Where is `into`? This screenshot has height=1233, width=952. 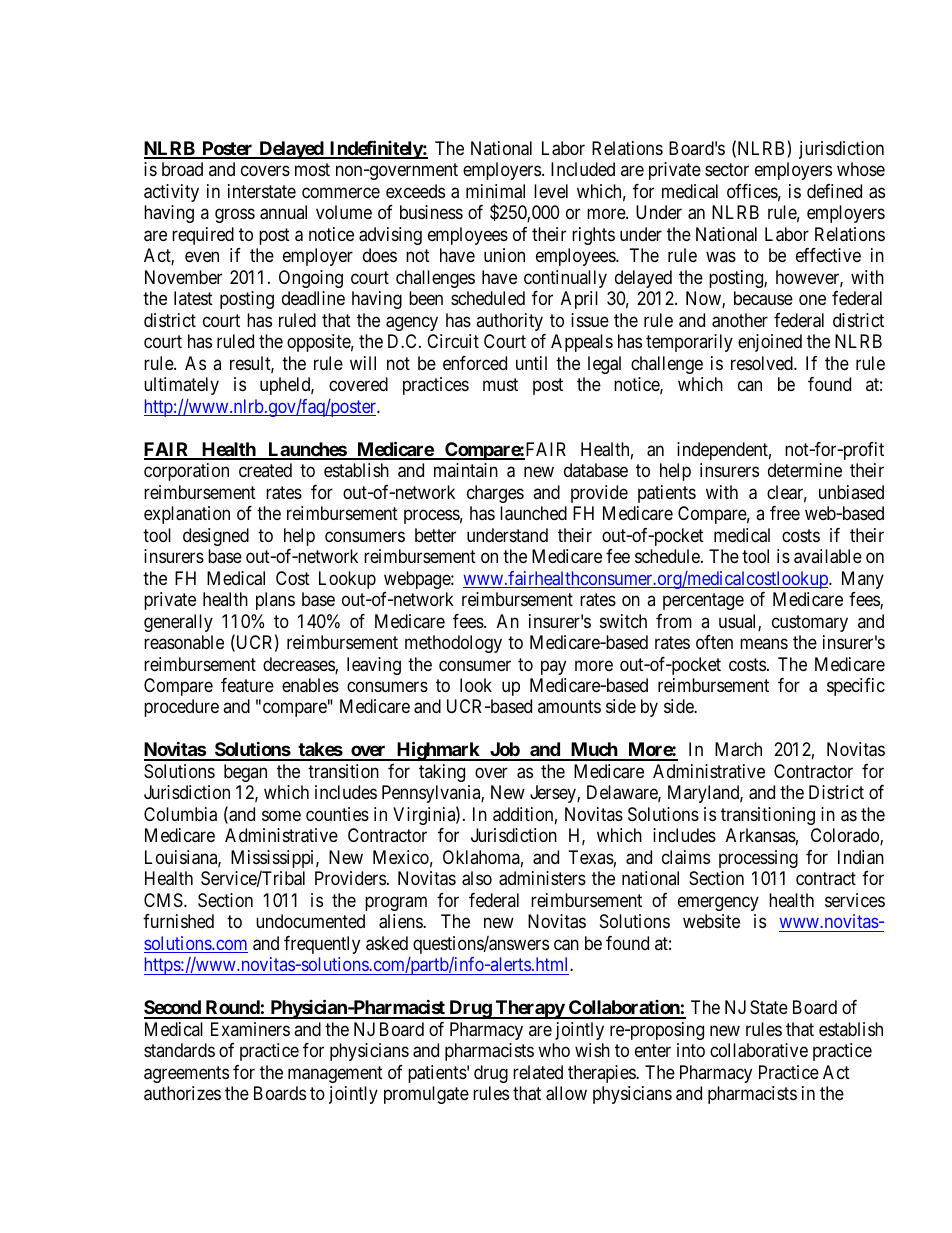 into is located at coordinates (691, 1050).
